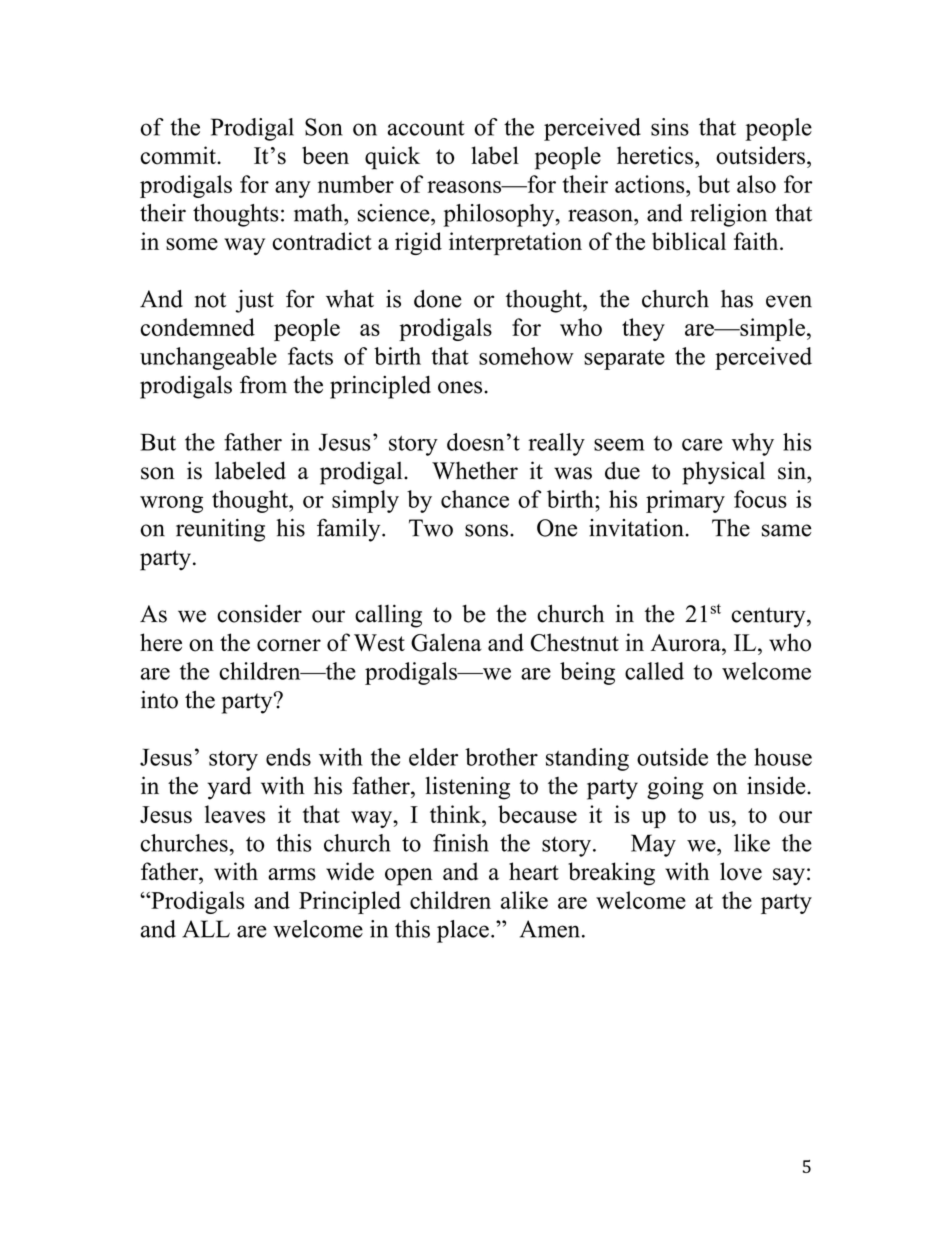 This screenshot has width=952, height=1233. Describe the element at coordinates (263, 384) in the screenshot. I see `from` at that location.
